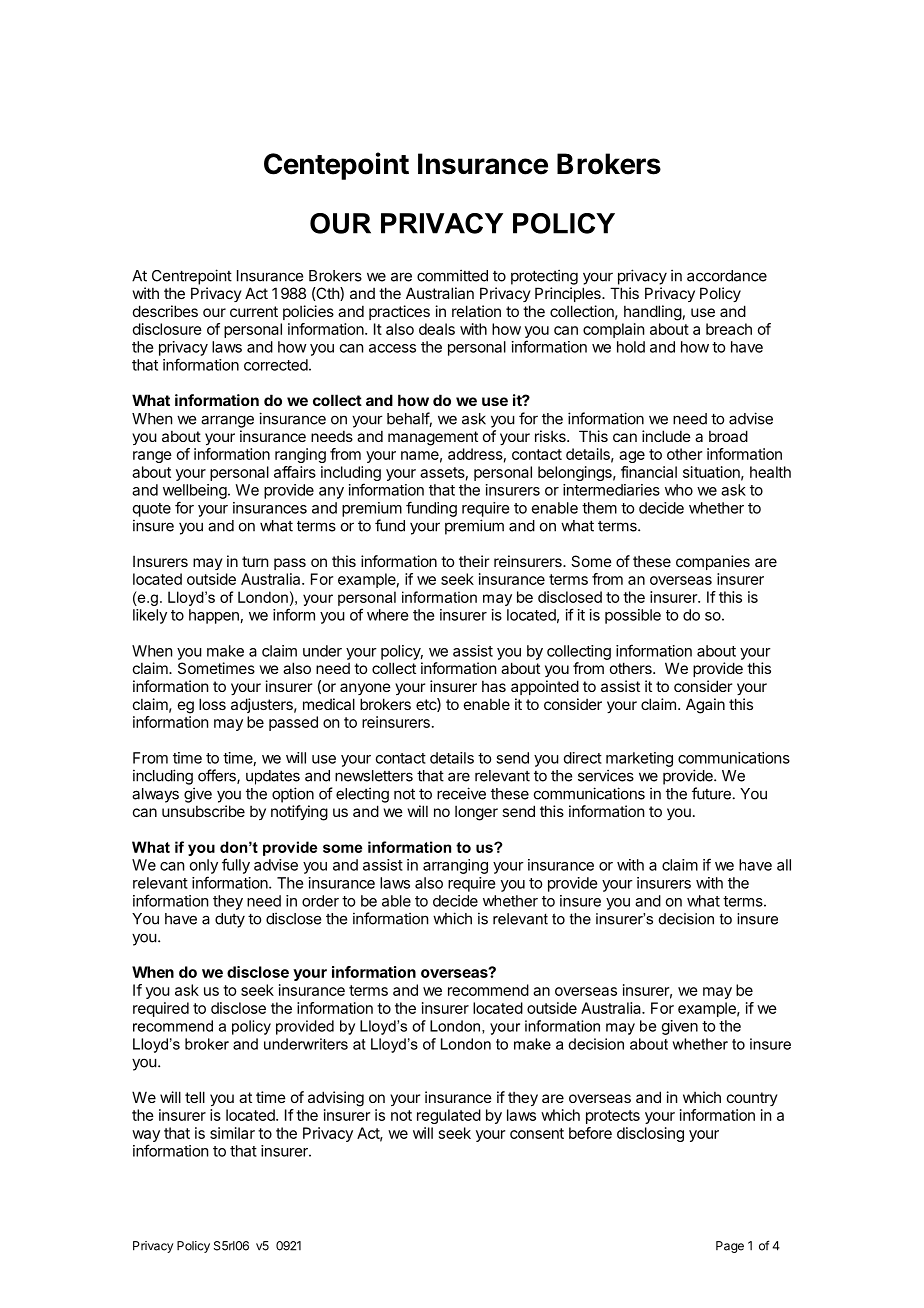 The height and width of the screenshot is (1308, 924). I want to click on wellbeing, so click(195, 491).
